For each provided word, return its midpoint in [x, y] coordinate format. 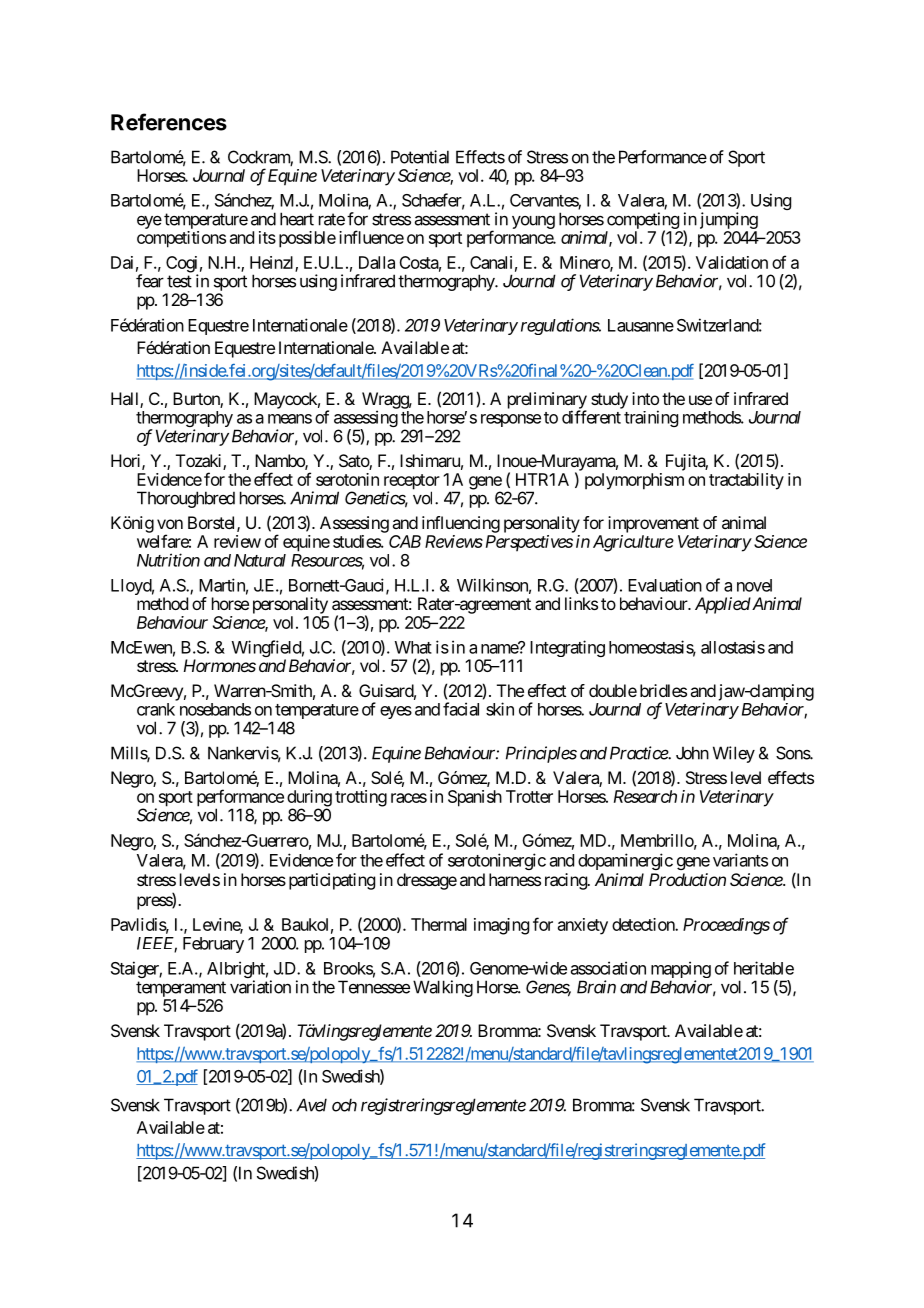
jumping [729, 220]
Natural [260, 560]
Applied [723, 605]
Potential [420, 157]
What [413, 647]
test [179, 281]
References [169, 122]
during [309, 799]
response [511, 420]
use [700, 400]
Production [687, 879]
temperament [181, 989]
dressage [427, 881]
